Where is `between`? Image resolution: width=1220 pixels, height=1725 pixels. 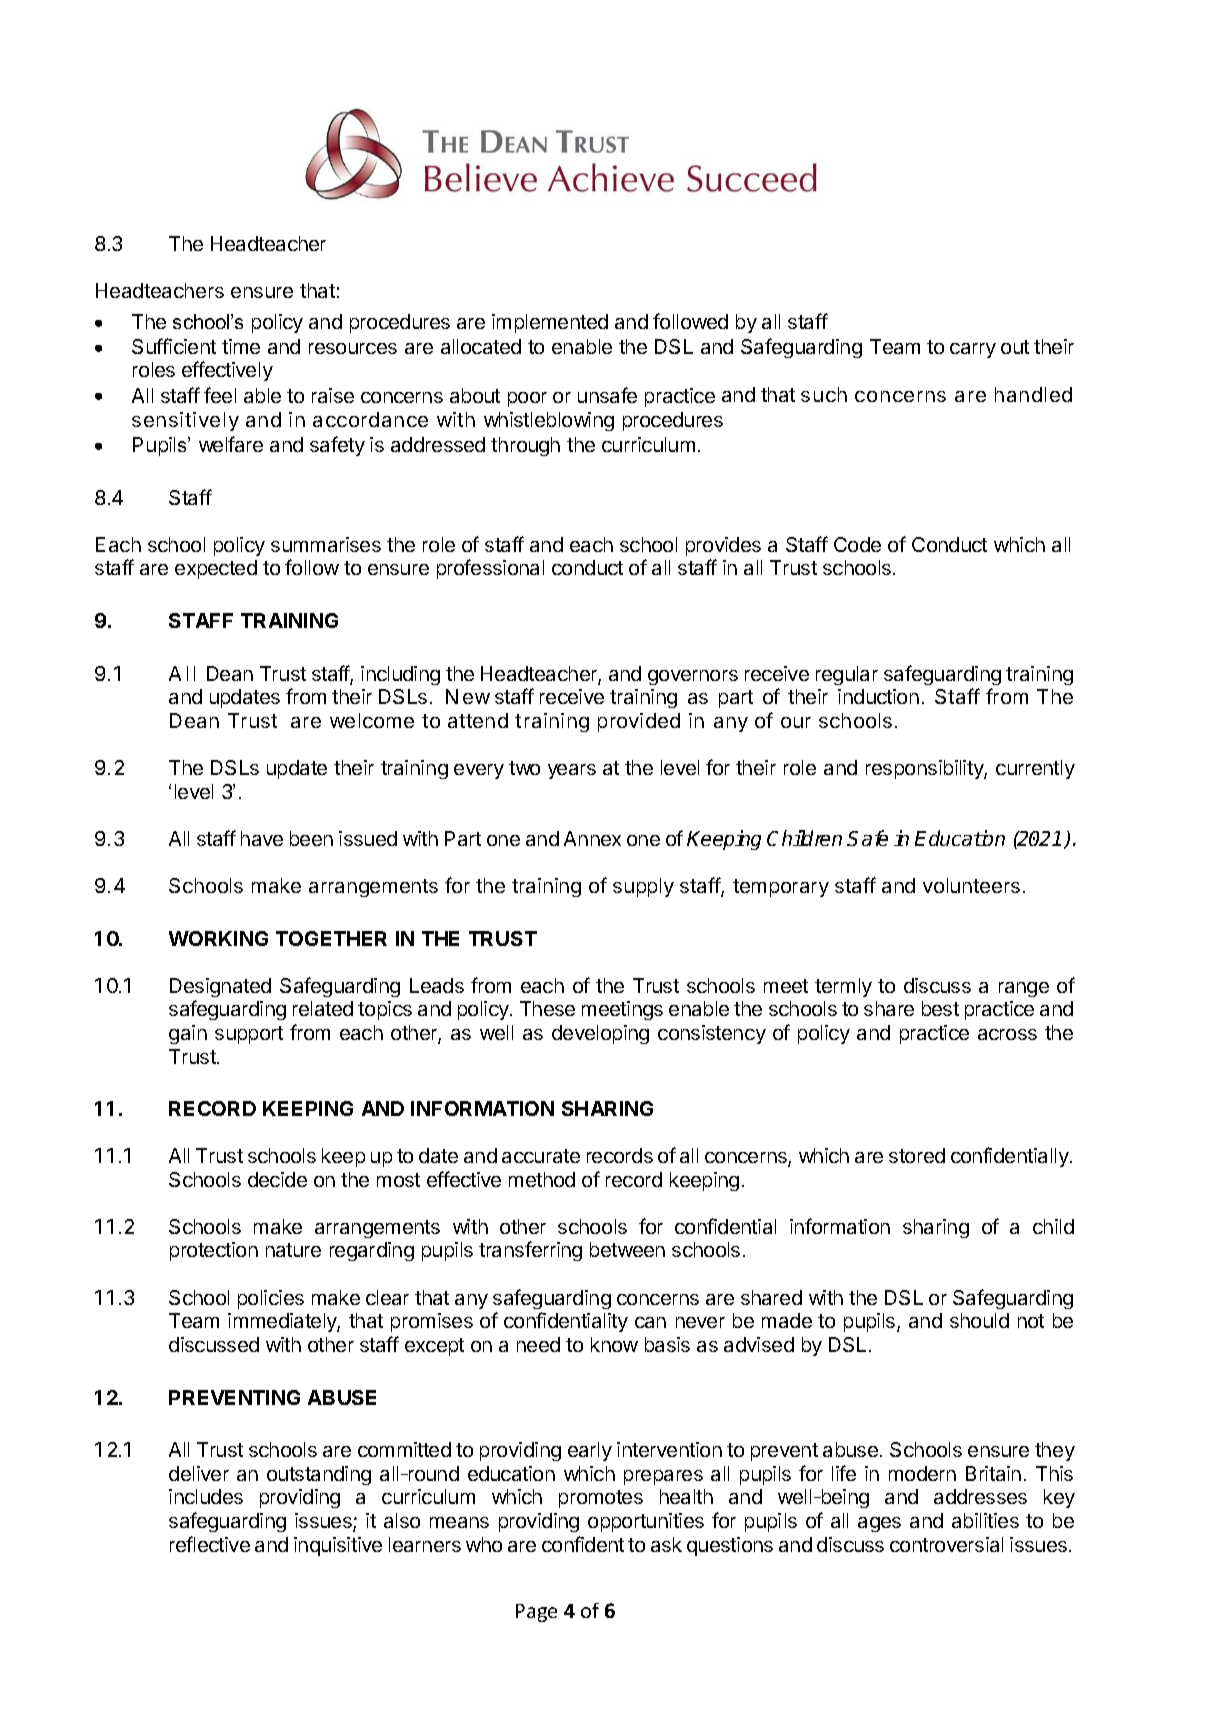 between is located at coordinates (627, 1249).
